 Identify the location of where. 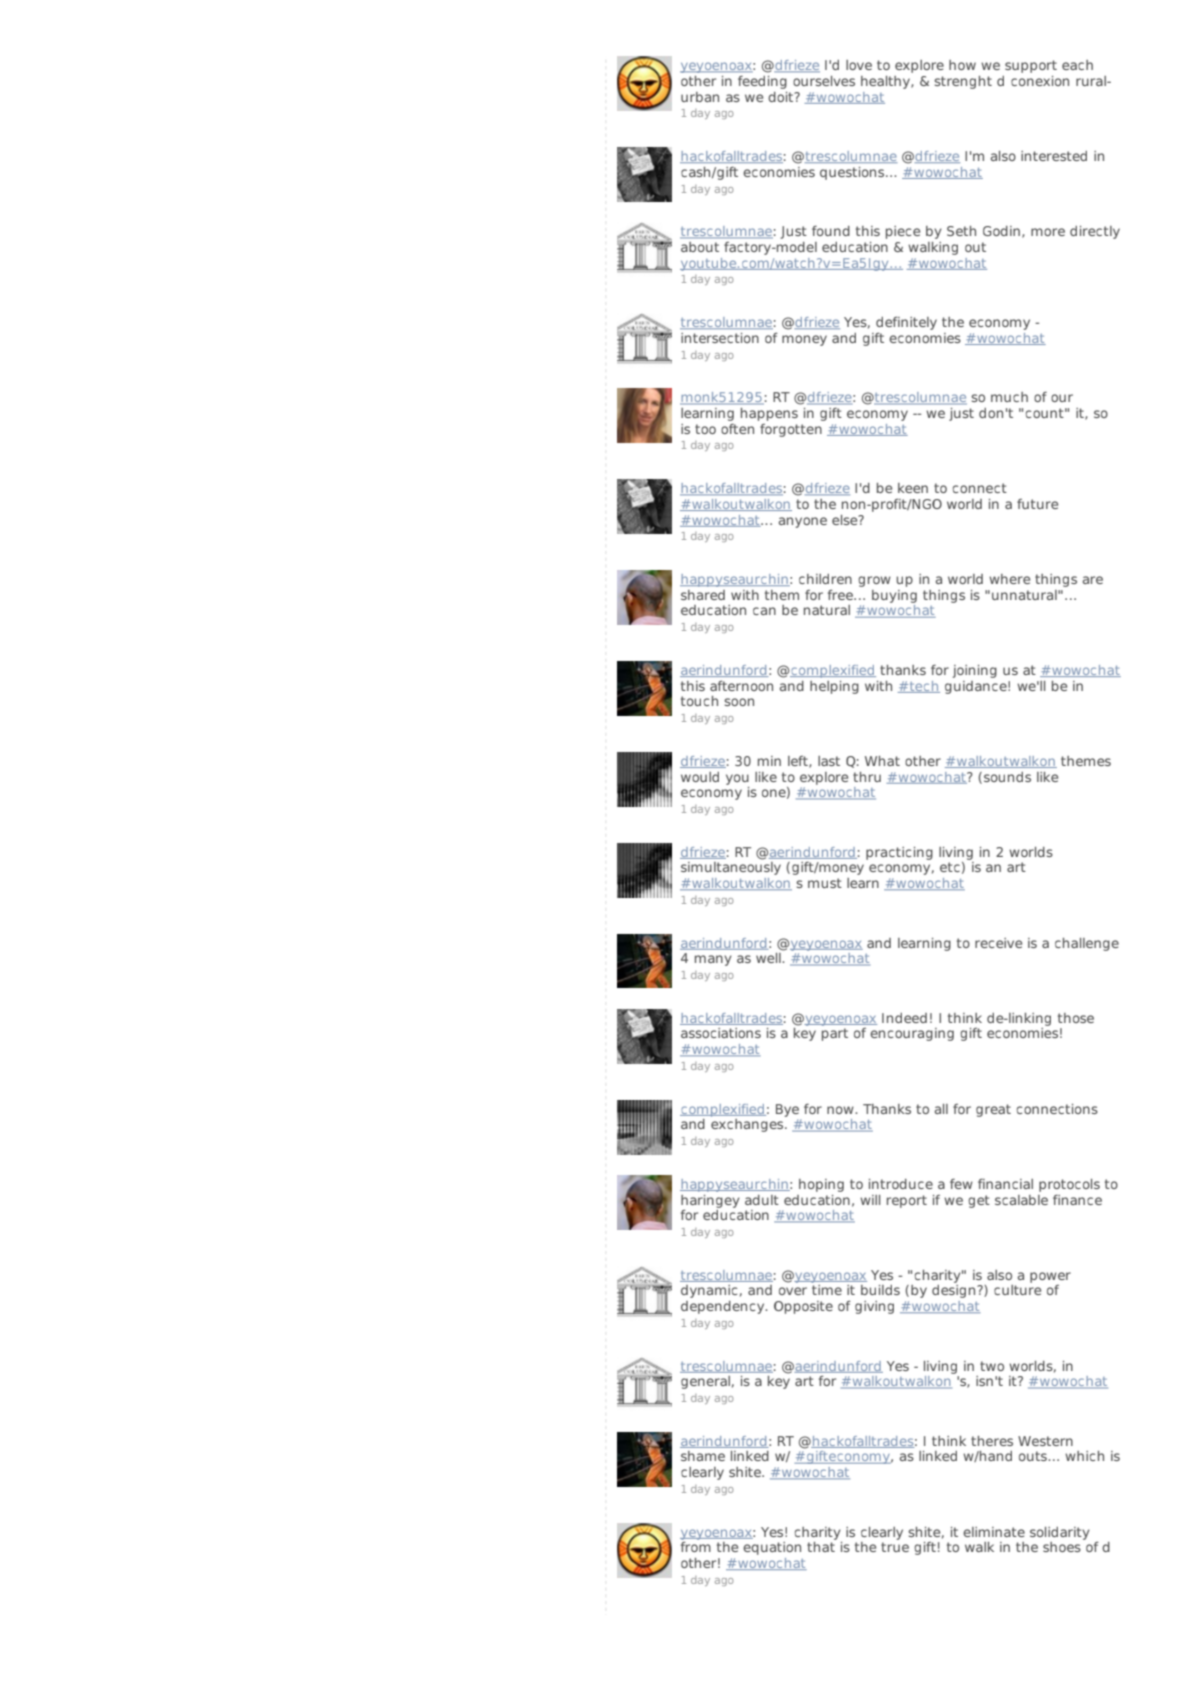
(1009, 579).
